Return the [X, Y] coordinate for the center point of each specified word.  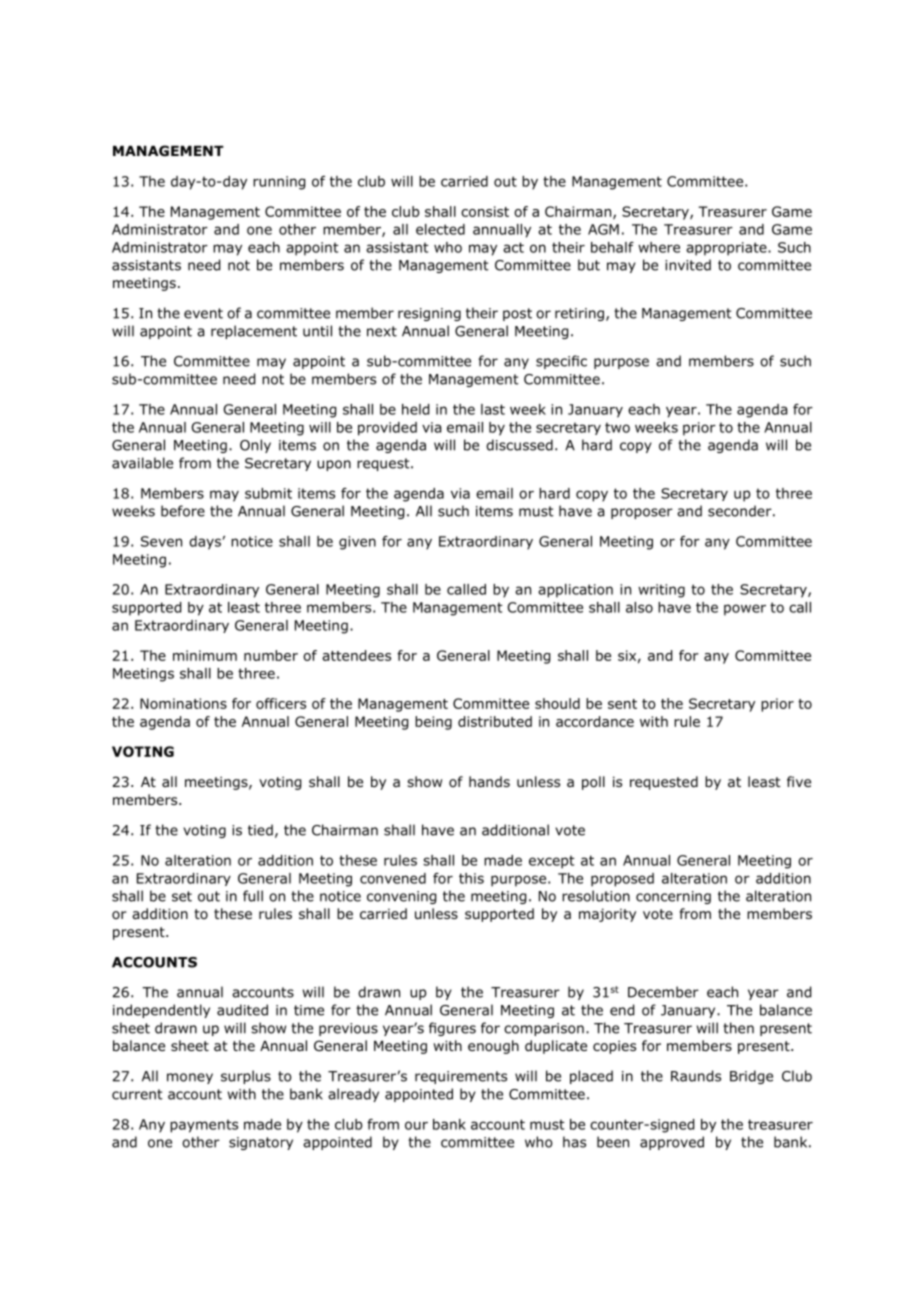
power [745, 610]
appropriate [727, 249]
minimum [205, 655]
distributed [495, 721]
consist [485, 211]
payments [204, 1126]
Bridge [751, 1077]
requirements [461, 1077]
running [279, 183]
